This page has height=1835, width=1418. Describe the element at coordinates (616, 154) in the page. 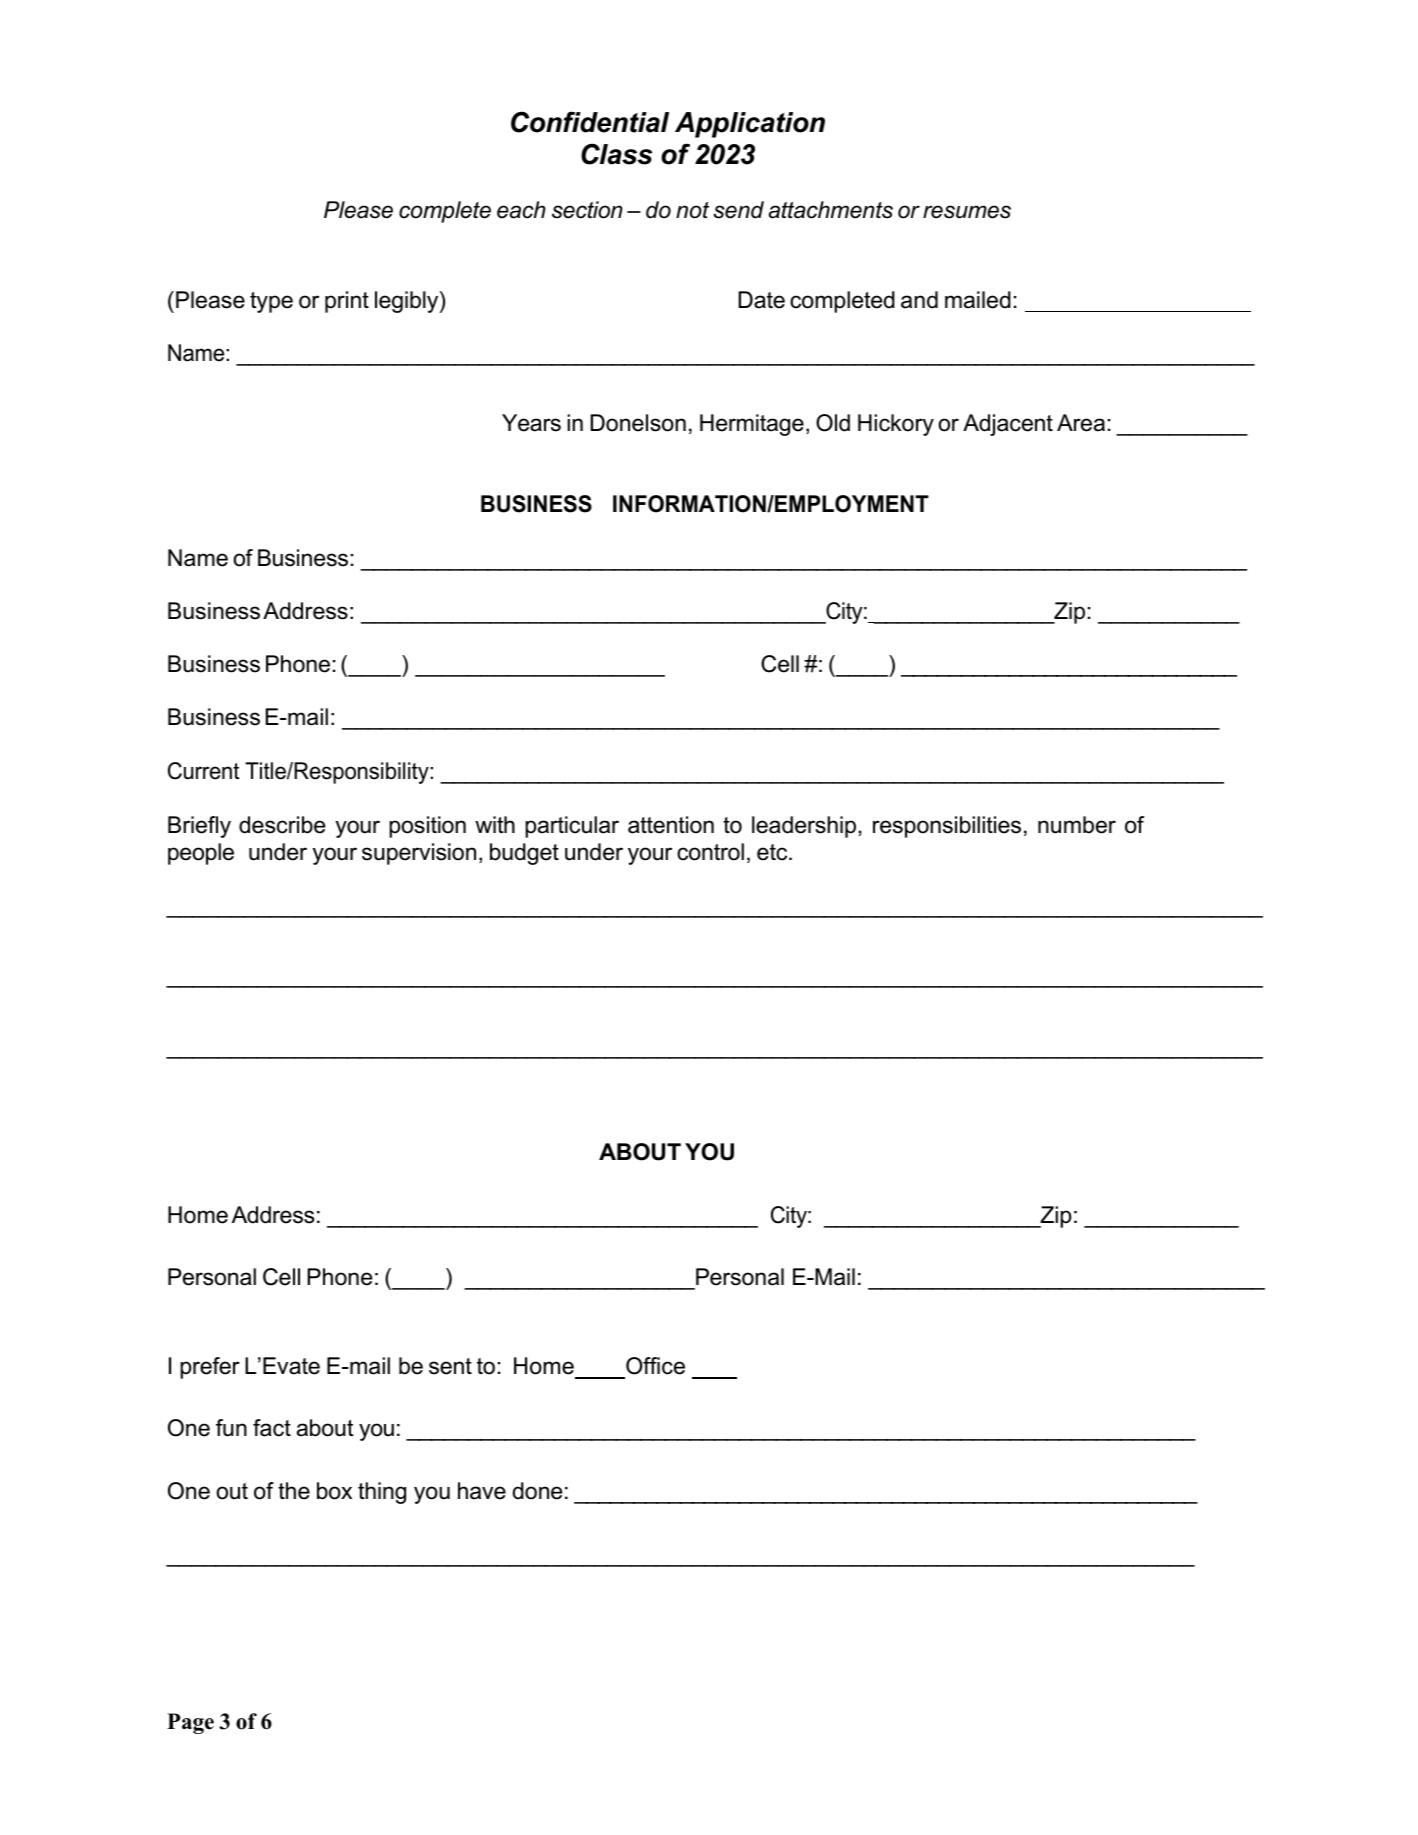

I see `Class` at that location.
